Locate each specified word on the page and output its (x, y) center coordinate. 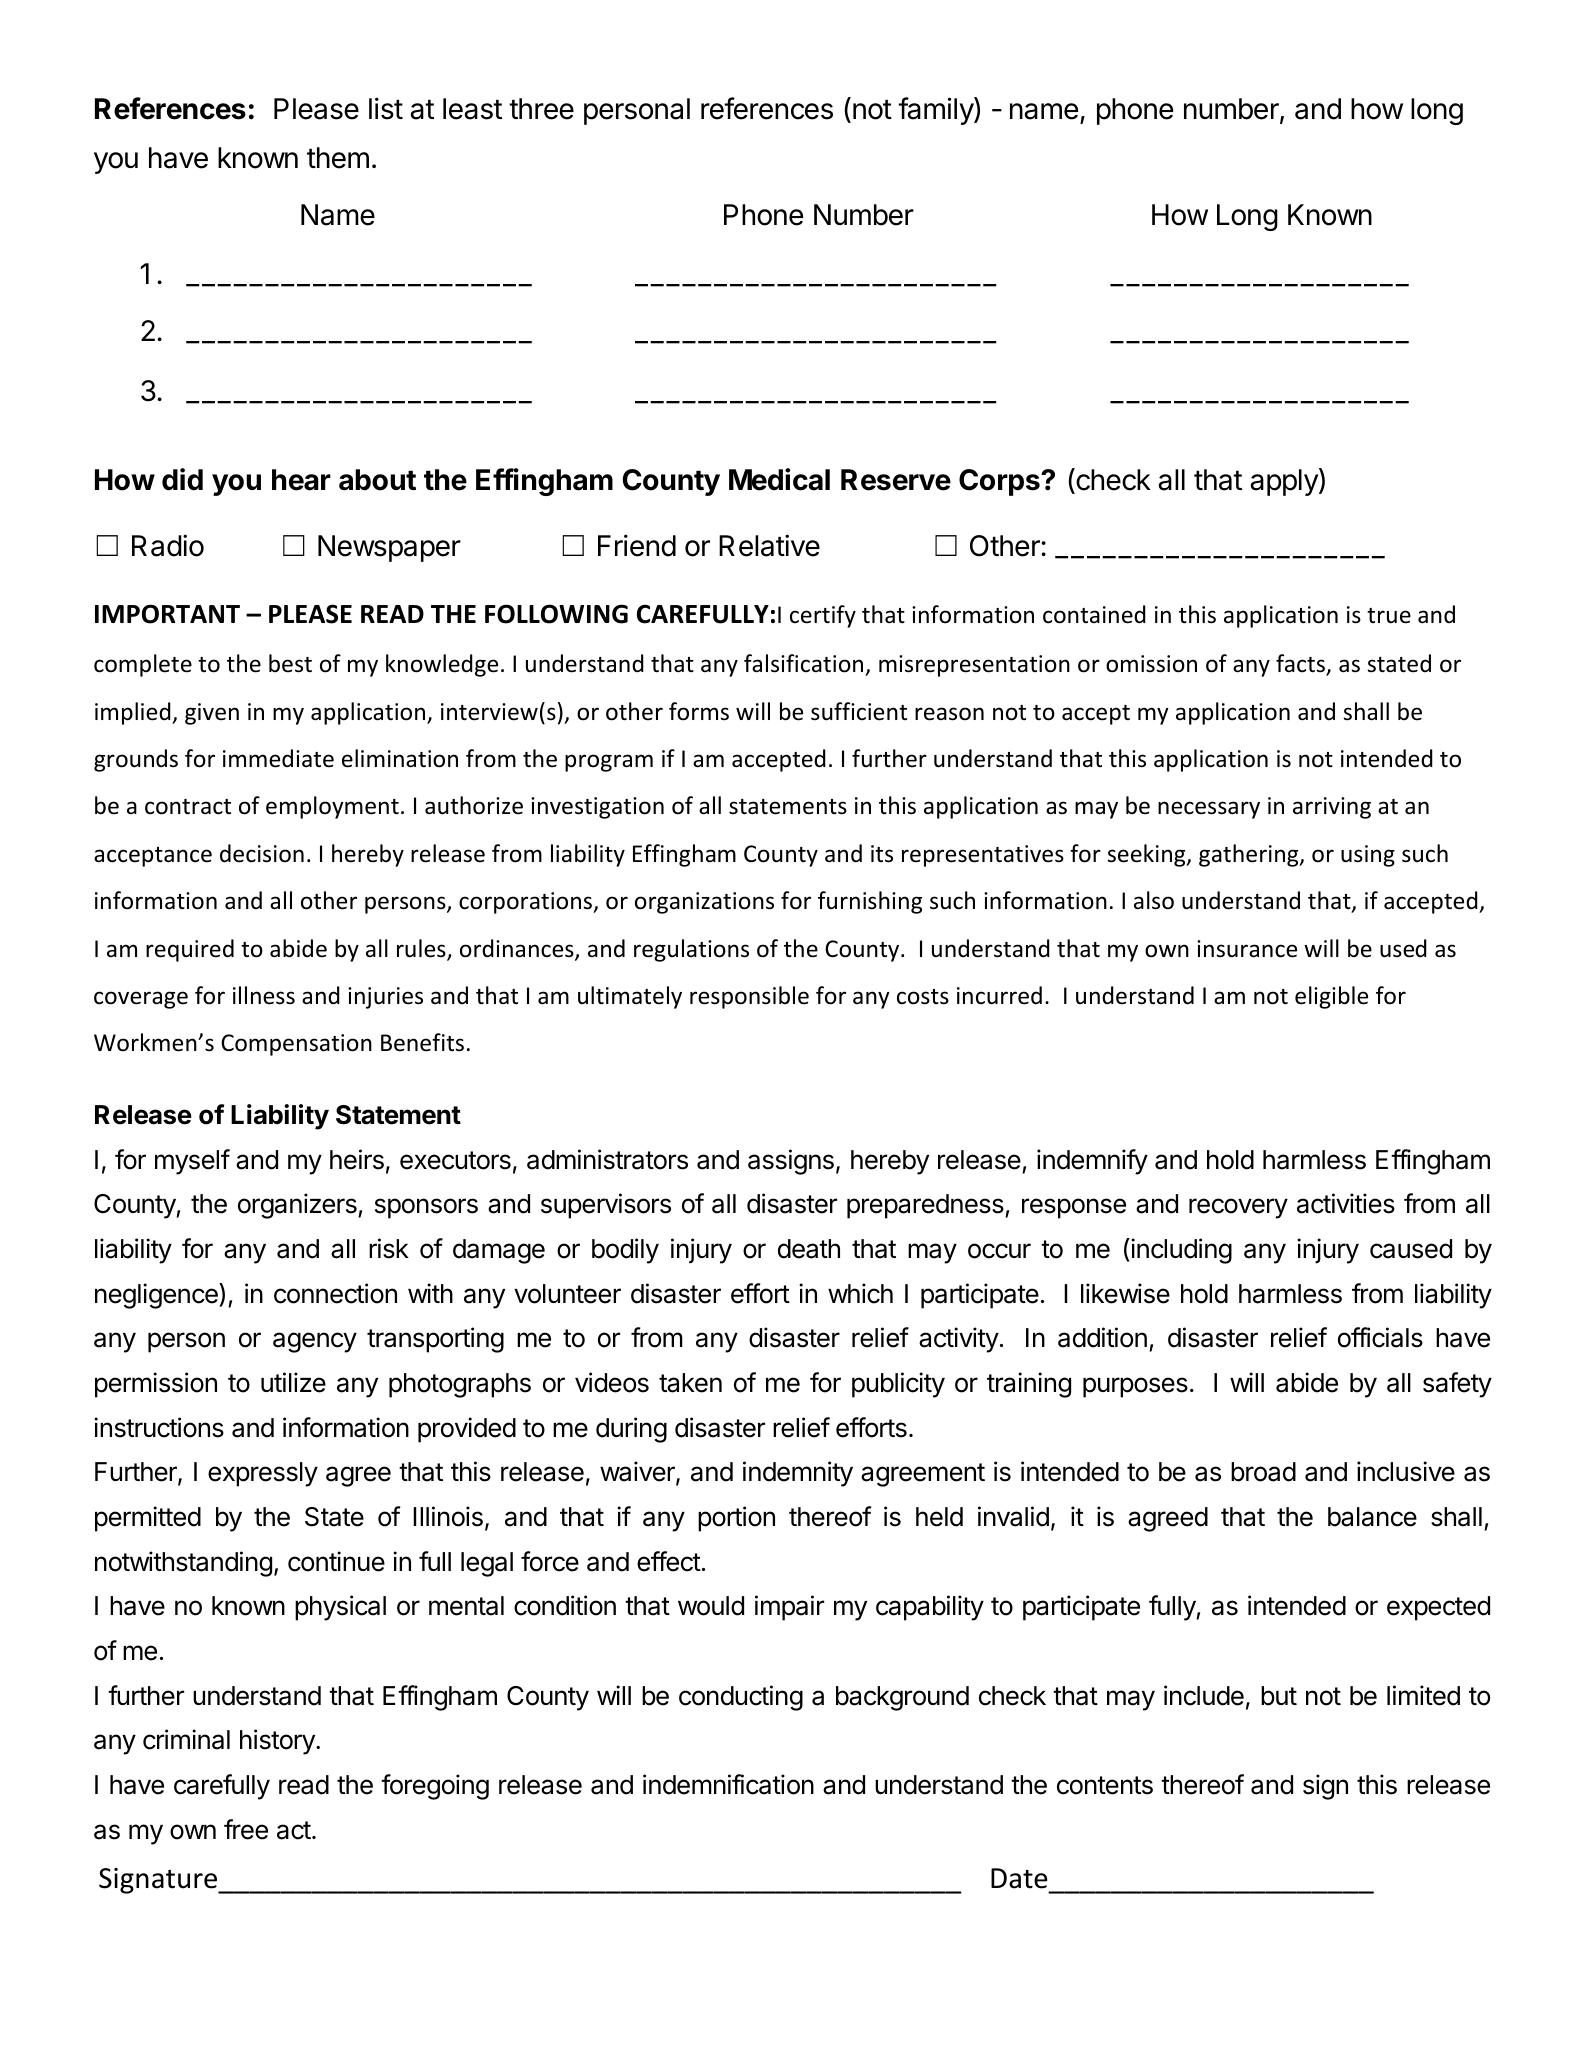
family (936, 111)
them (338, 158)
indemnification (728, 1784)
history (278, 1742)
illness (264, 995)
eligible (1331, 997)
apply (1285, 482)
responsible (749, 997)
